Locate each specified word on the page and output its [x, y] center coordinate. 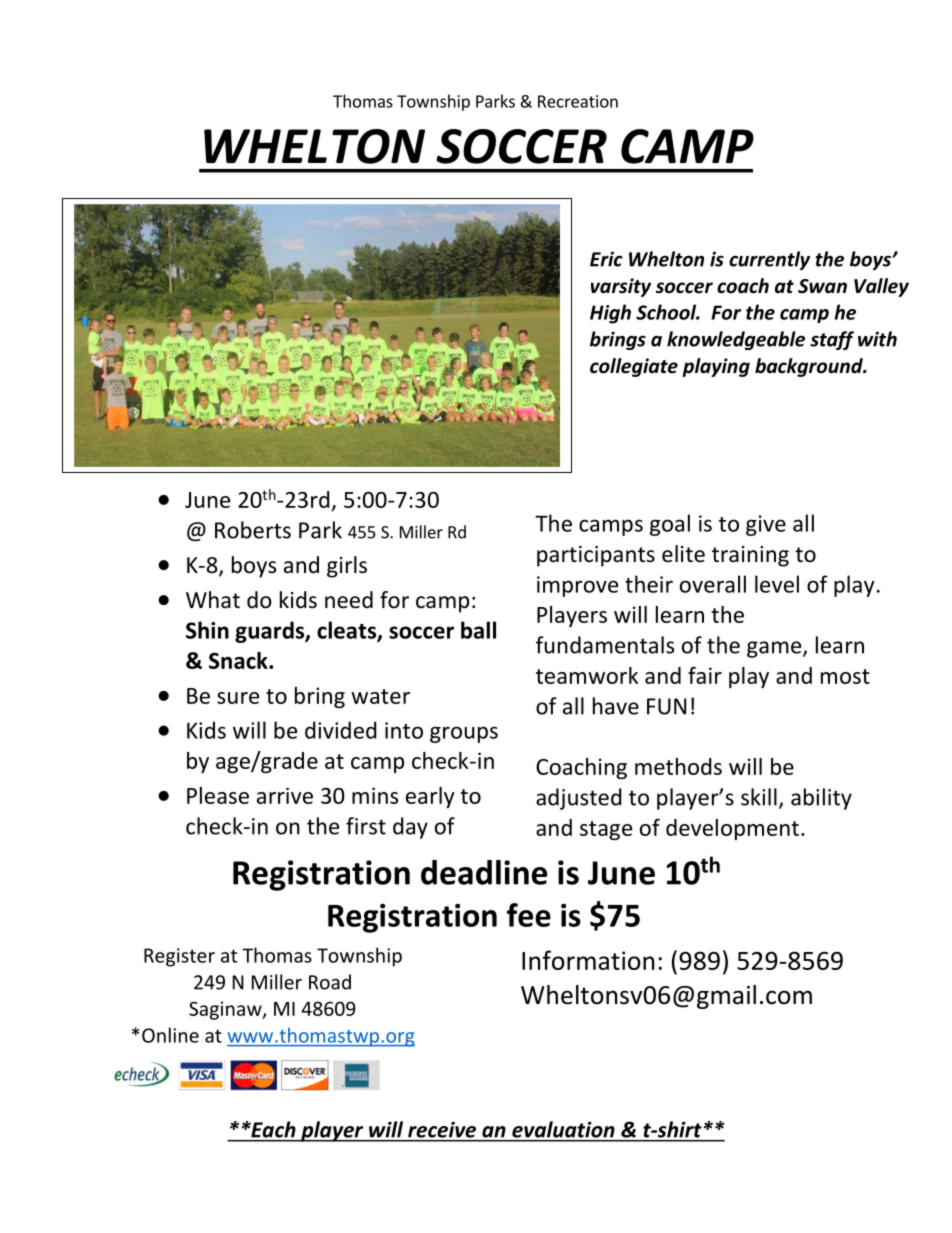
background [810, 367]
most [845, 676]
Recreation [578, 101]
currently [769, 260]
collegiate [634, 367]
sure [238, 698]
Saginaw [226, 1010]
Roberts [253, 530]
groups [464, 734]
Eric [606, 259]
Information [588, 960]
